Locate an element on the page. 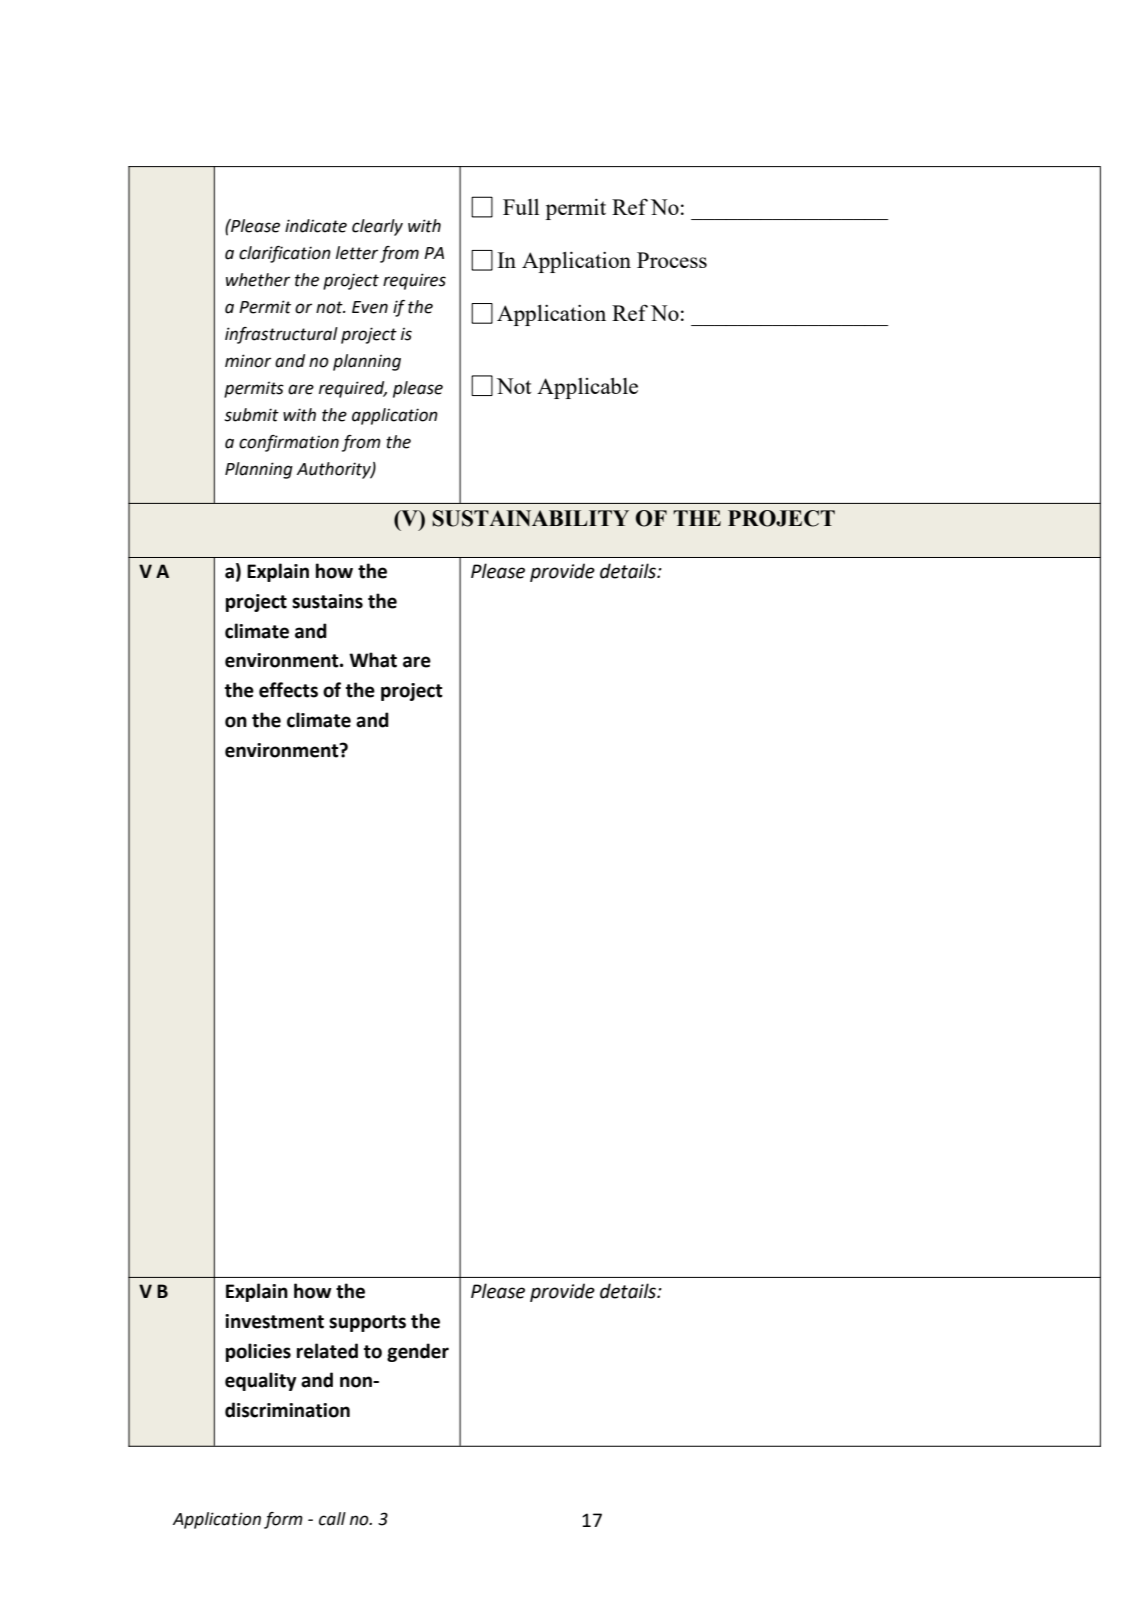 The width and height of the page is (1147, 1621). form is located at coordinates (283, 1520).
